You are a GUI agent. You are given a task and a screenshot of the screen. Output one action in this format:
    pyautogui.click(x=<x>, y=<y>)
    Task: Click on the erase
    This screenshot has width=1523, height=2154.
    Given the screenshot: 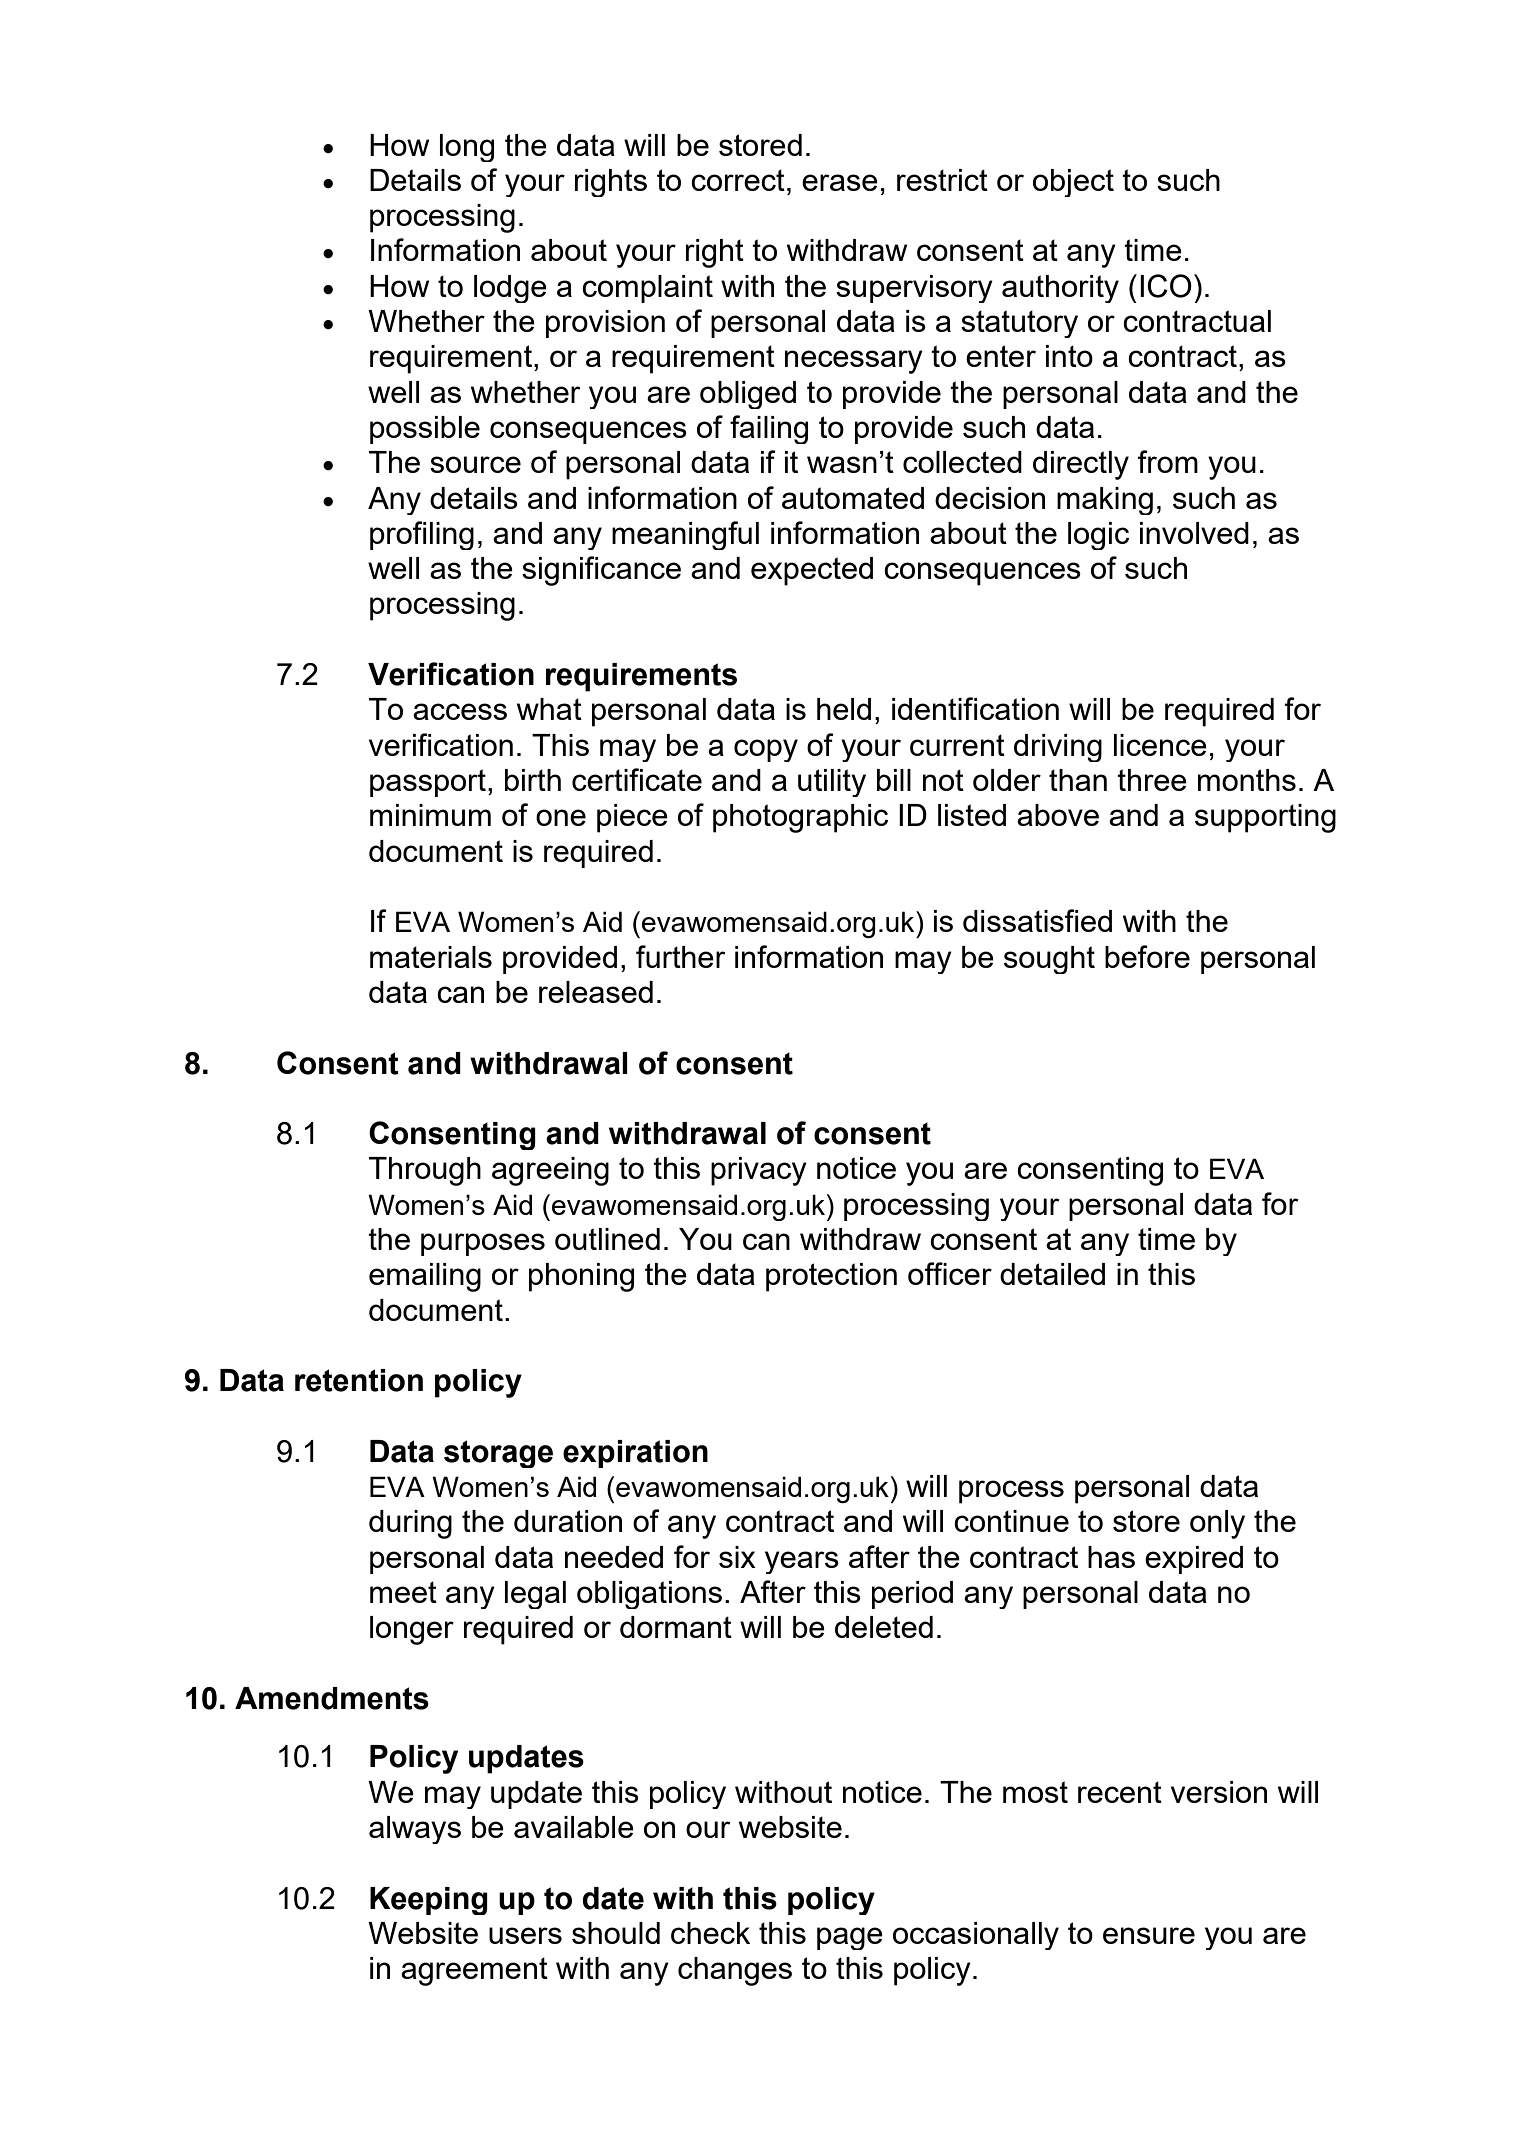 What is the action you would take?
    pyautogui.click(x=840, y=182)
